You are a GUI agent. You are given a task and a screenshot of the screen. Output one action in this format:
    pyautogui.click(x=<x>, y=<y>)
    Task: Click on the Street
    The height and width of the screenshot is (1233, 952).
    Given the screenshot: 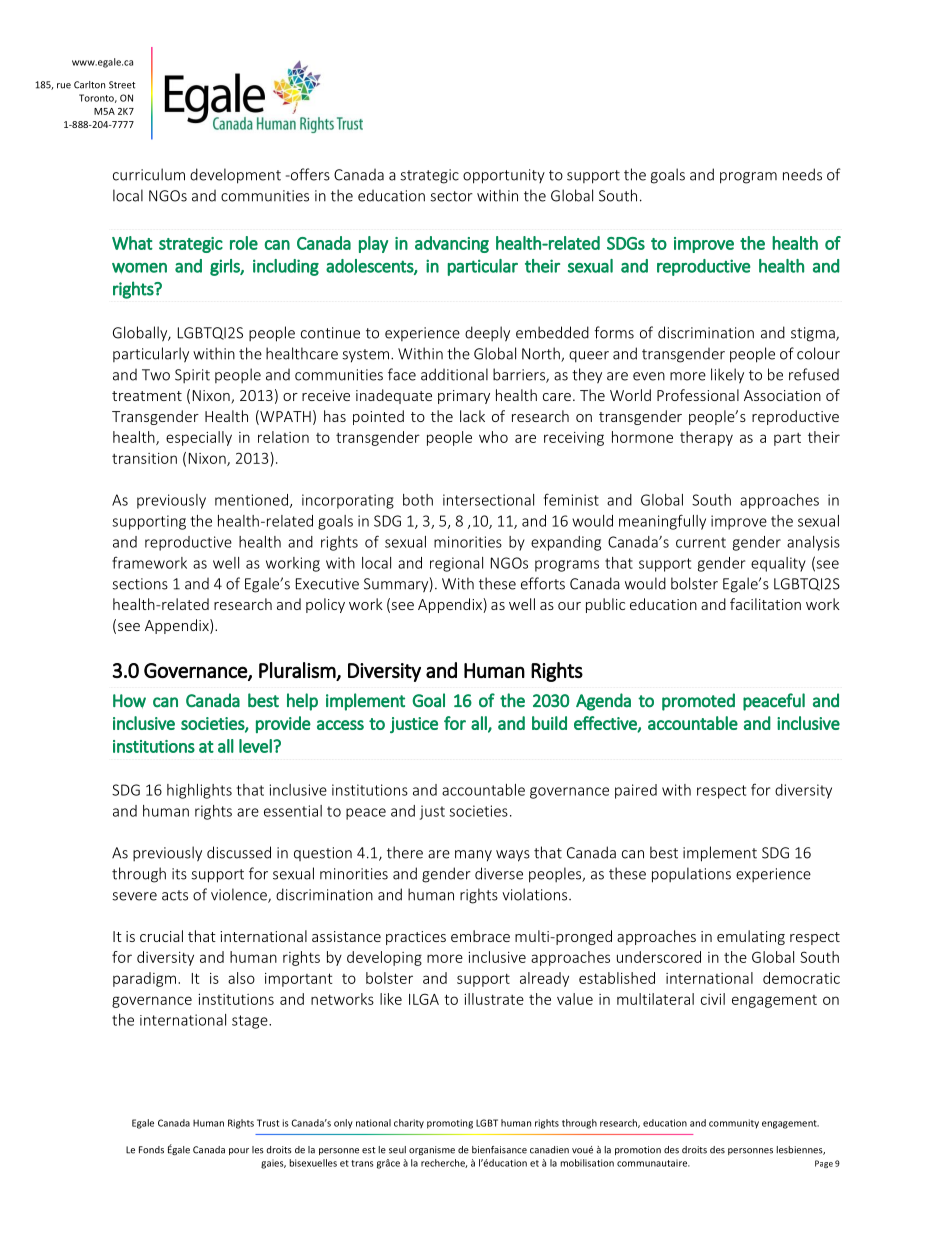 What is the action you would take?
    pyautogui.click(x=122, y=85)
